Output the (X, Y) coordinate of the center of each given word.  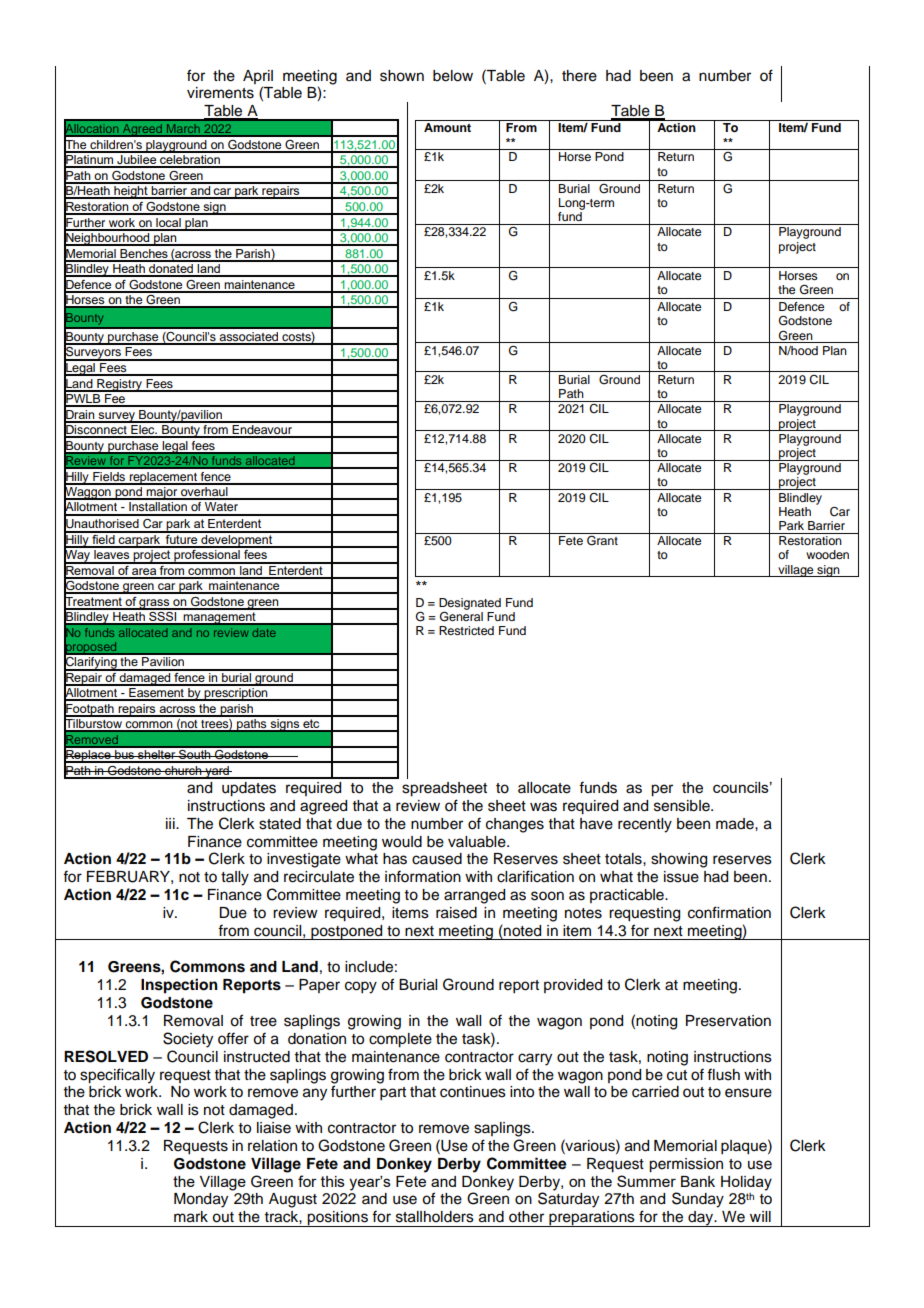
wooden (827, 554)
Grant (602, 541)
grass (155, 604)
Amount (447, 127)
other (526, 1217)
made (736, 824)
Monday (201, 1200)
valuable (478, 842)
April (258, 77)
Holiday (746, 1183)
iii (171, 823)
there (579, 76)
